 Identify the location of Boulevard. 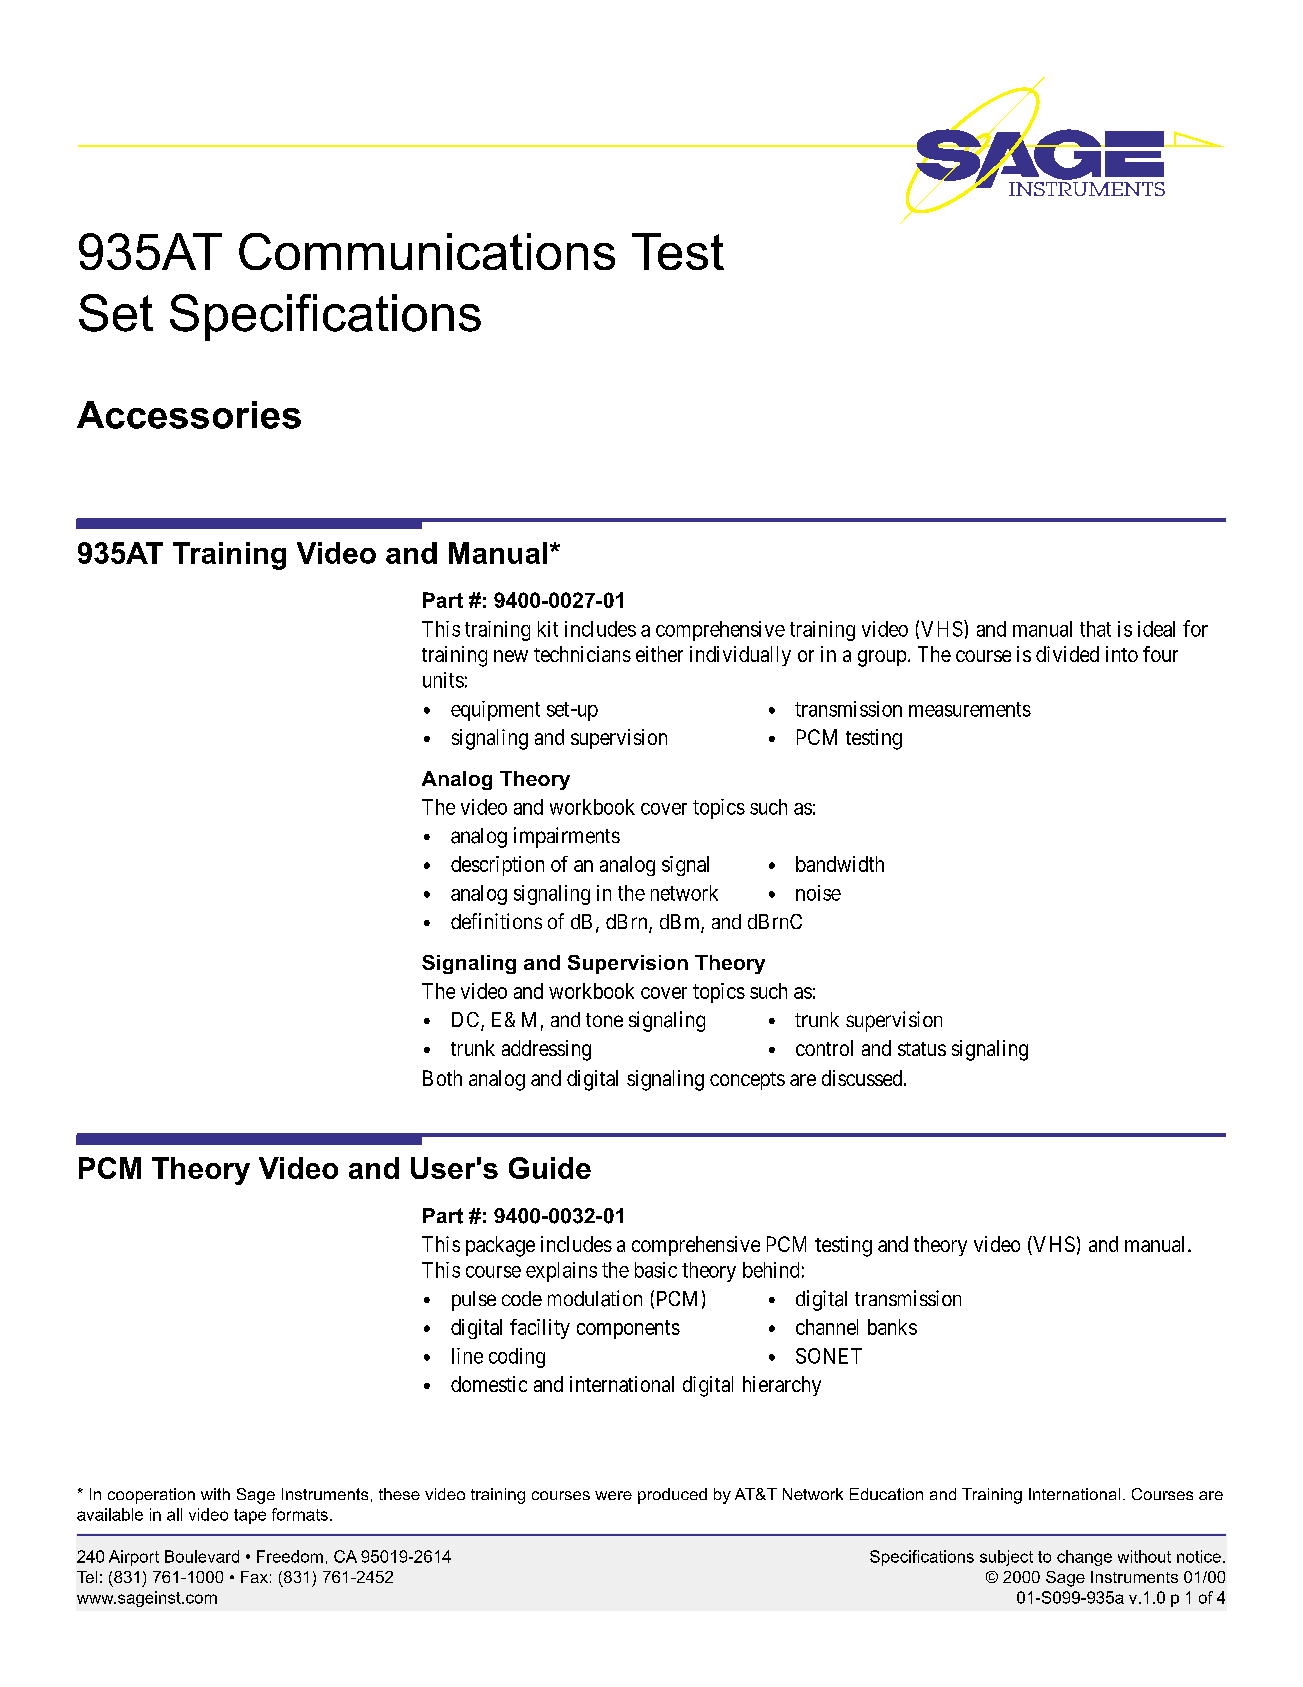
(202, 1556).
